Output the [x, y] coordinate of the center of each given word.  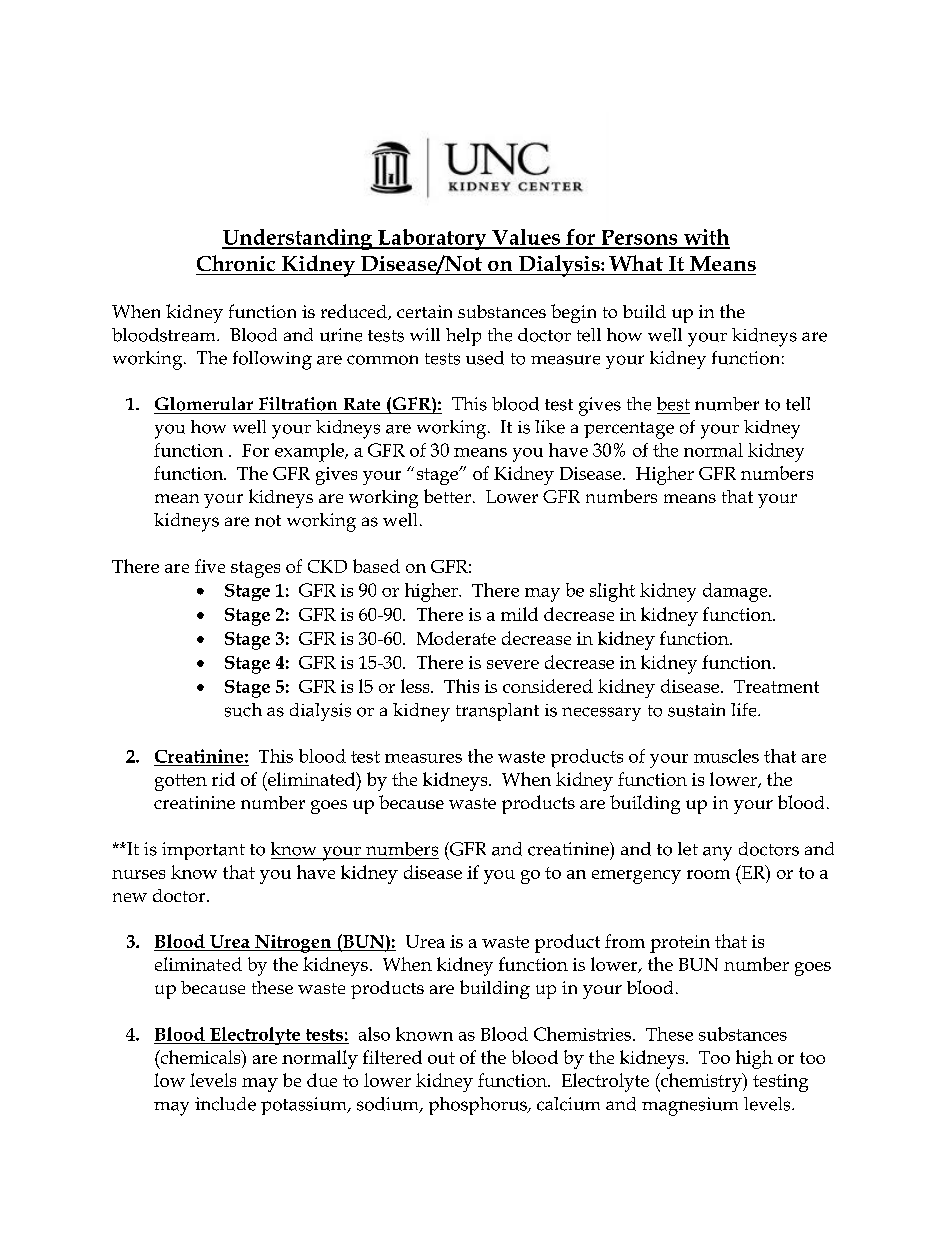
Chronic [236, 263]
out [441, 1058]
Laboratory [432, 239]
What [636, 263]
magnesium [690, 1106]
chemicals [200, 1057]
